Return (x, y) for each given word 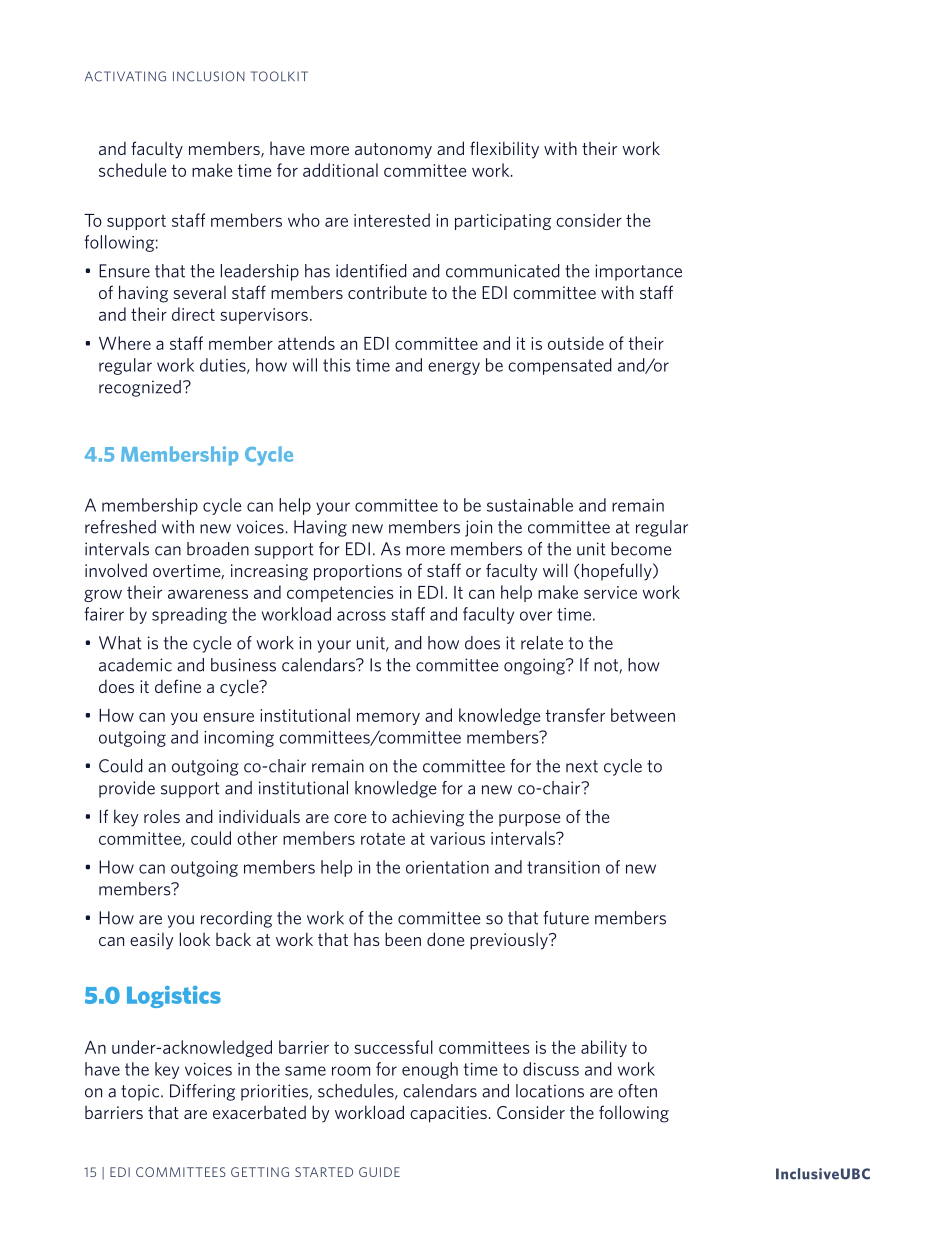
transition (563, 867)
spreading (189, 615)
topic (141, 1092)
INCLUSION (209, 76)
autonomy (393, 151)
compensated (560, 366)
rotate (383, 838)
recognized (140, 388)
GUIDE (379, 1172)
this (336, 365)
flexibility (504, 150)
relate (542, 643)
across (361, 616)
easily (151, 941)
